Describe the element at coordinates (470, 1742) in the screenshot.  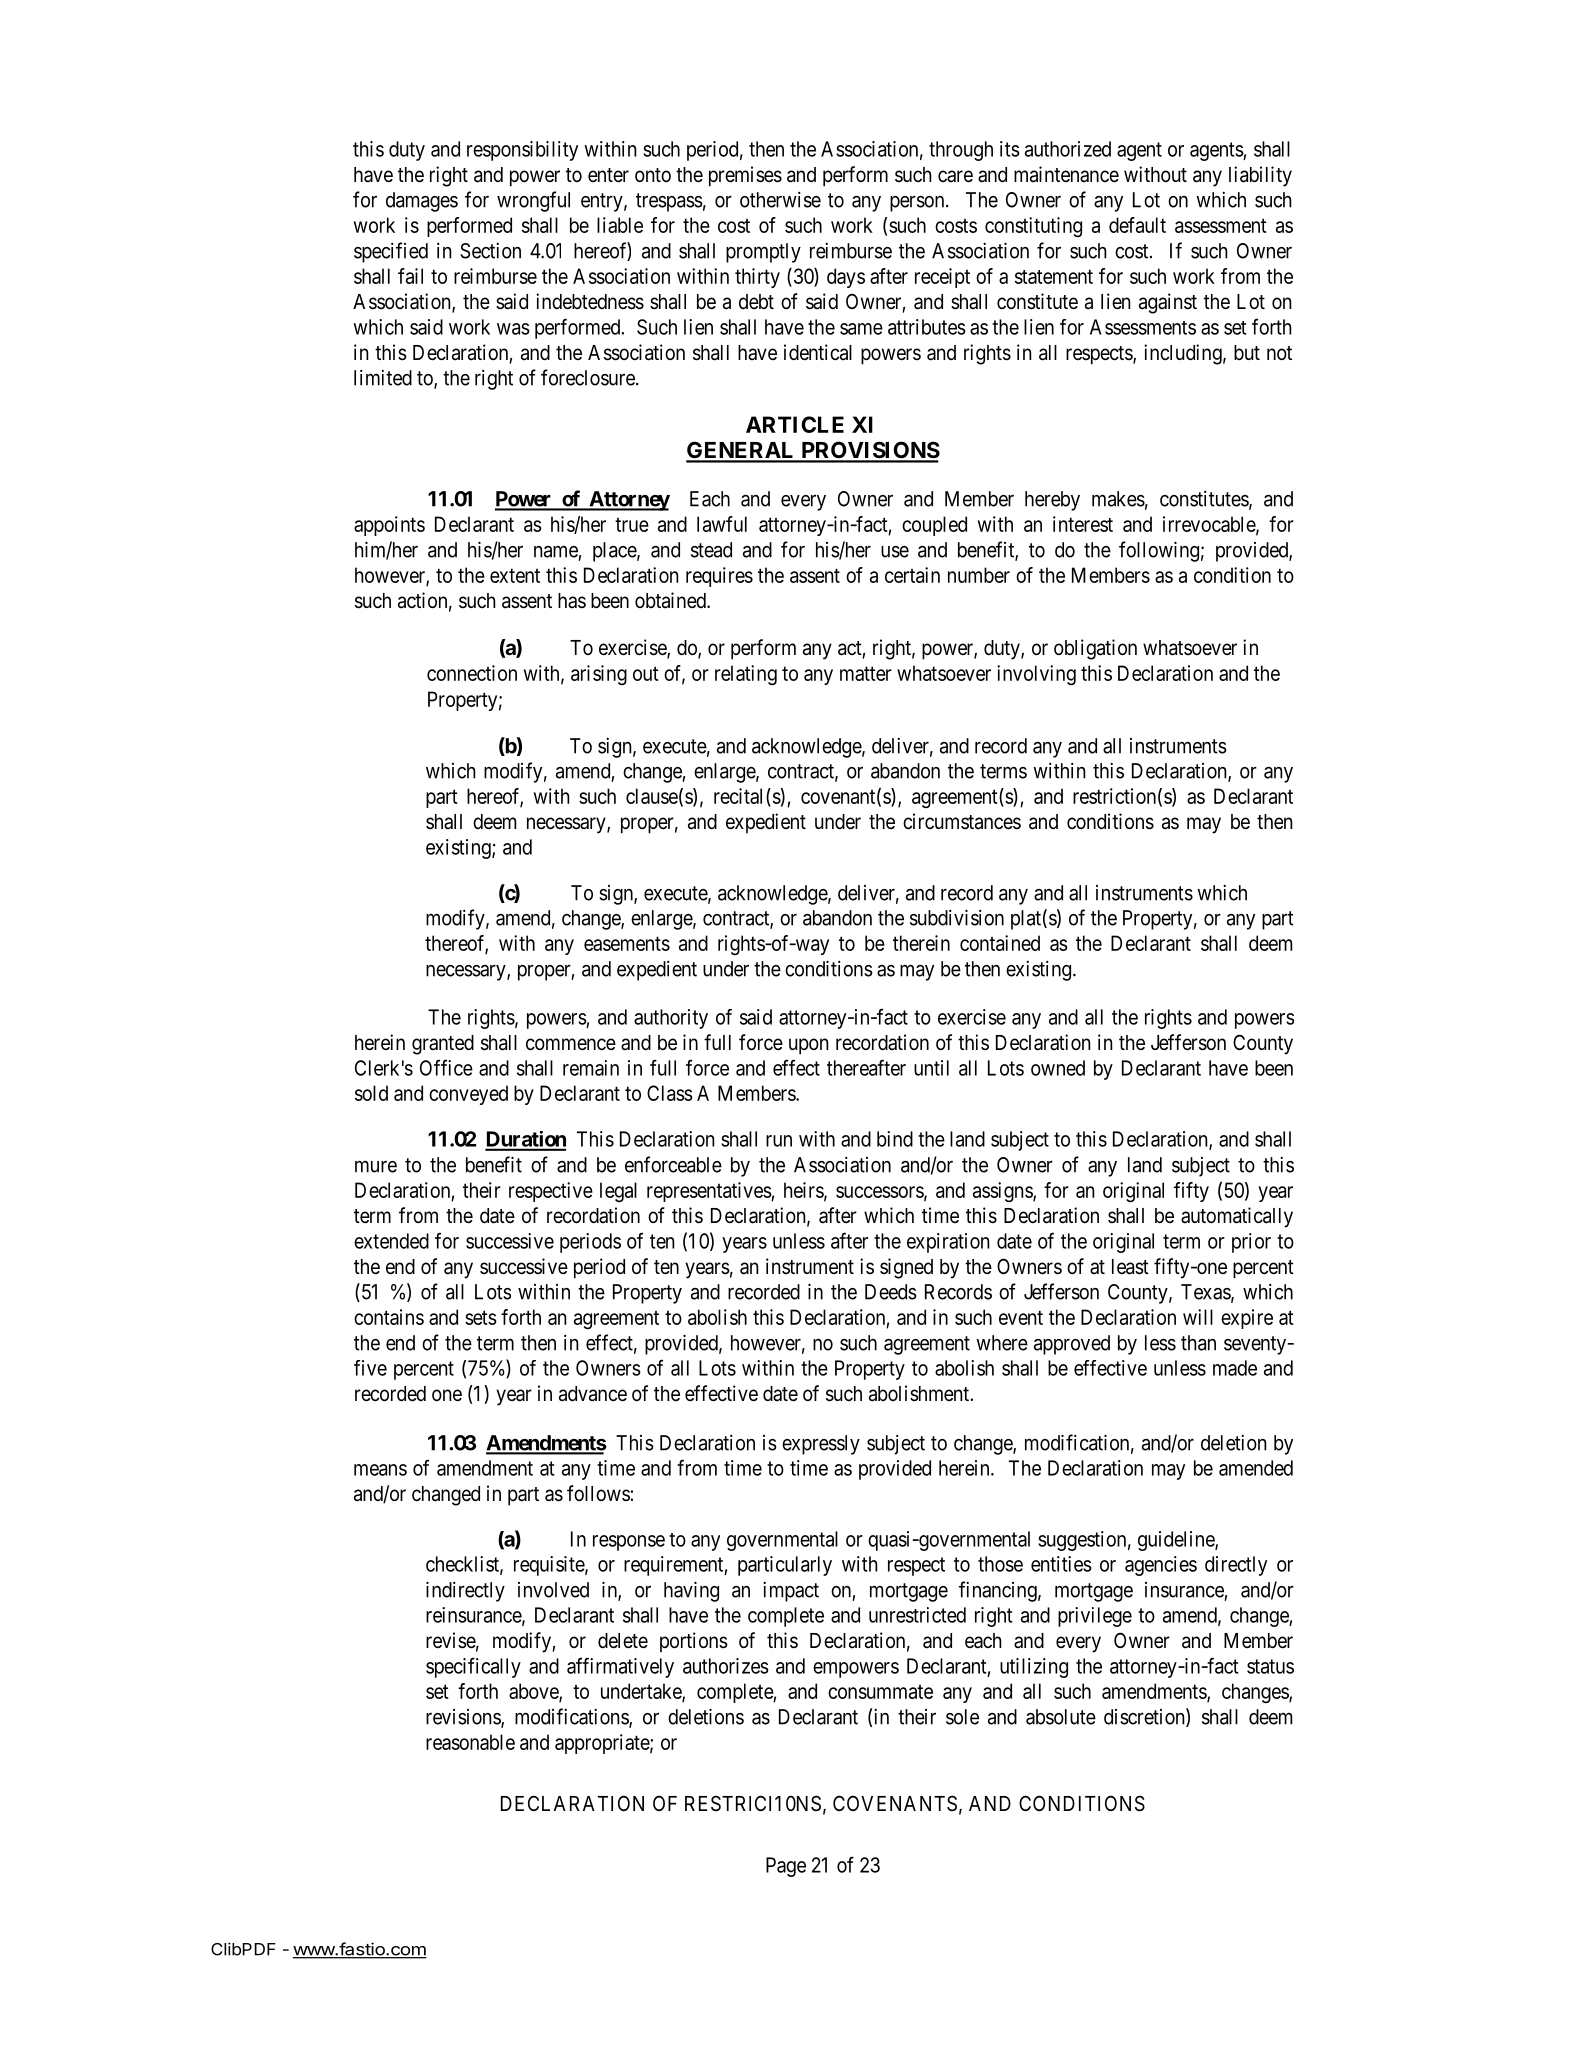
I see `reasonable` at that location.
